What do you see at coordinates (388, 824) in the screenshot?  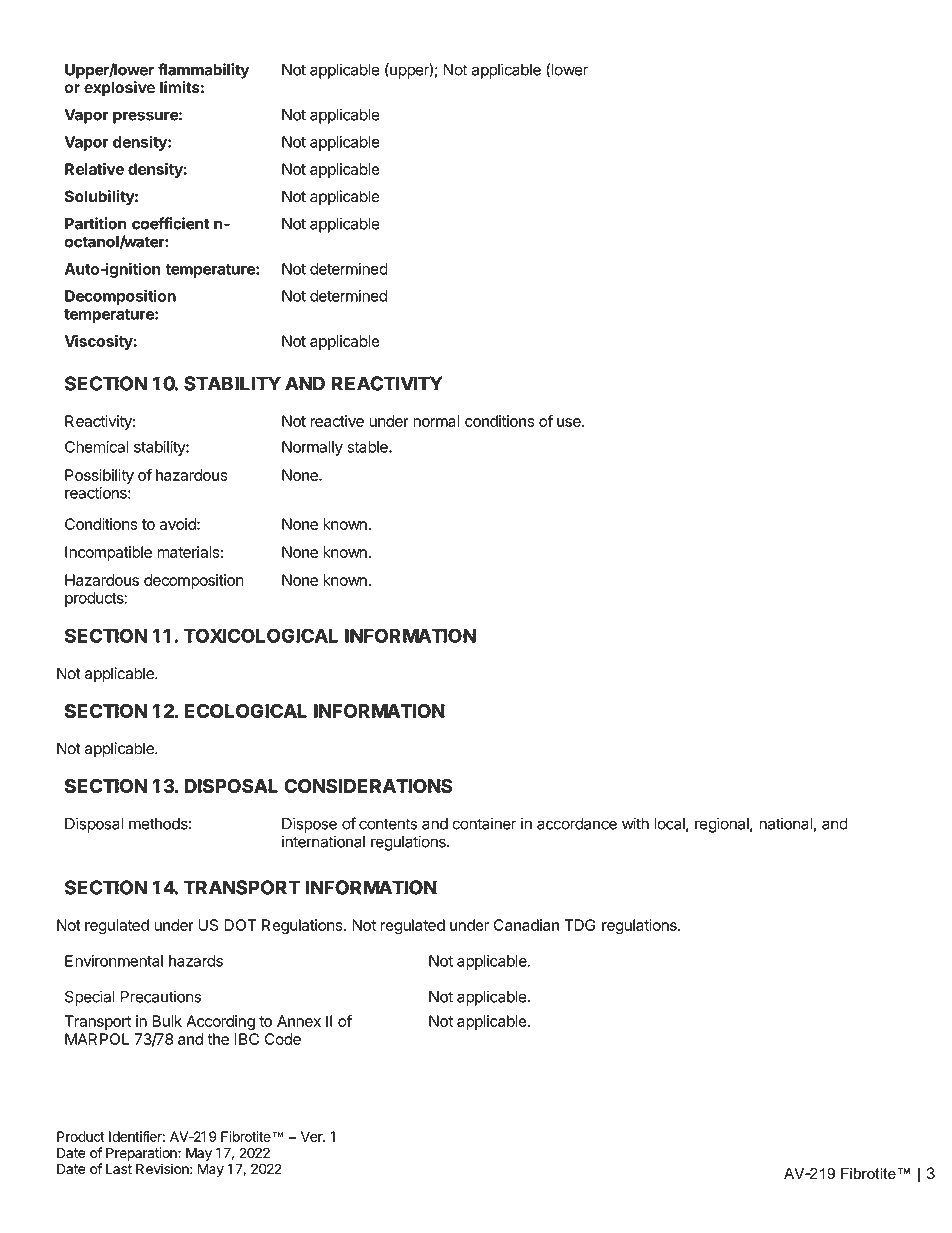 I see `contents` at bounding box center [388, 824].
